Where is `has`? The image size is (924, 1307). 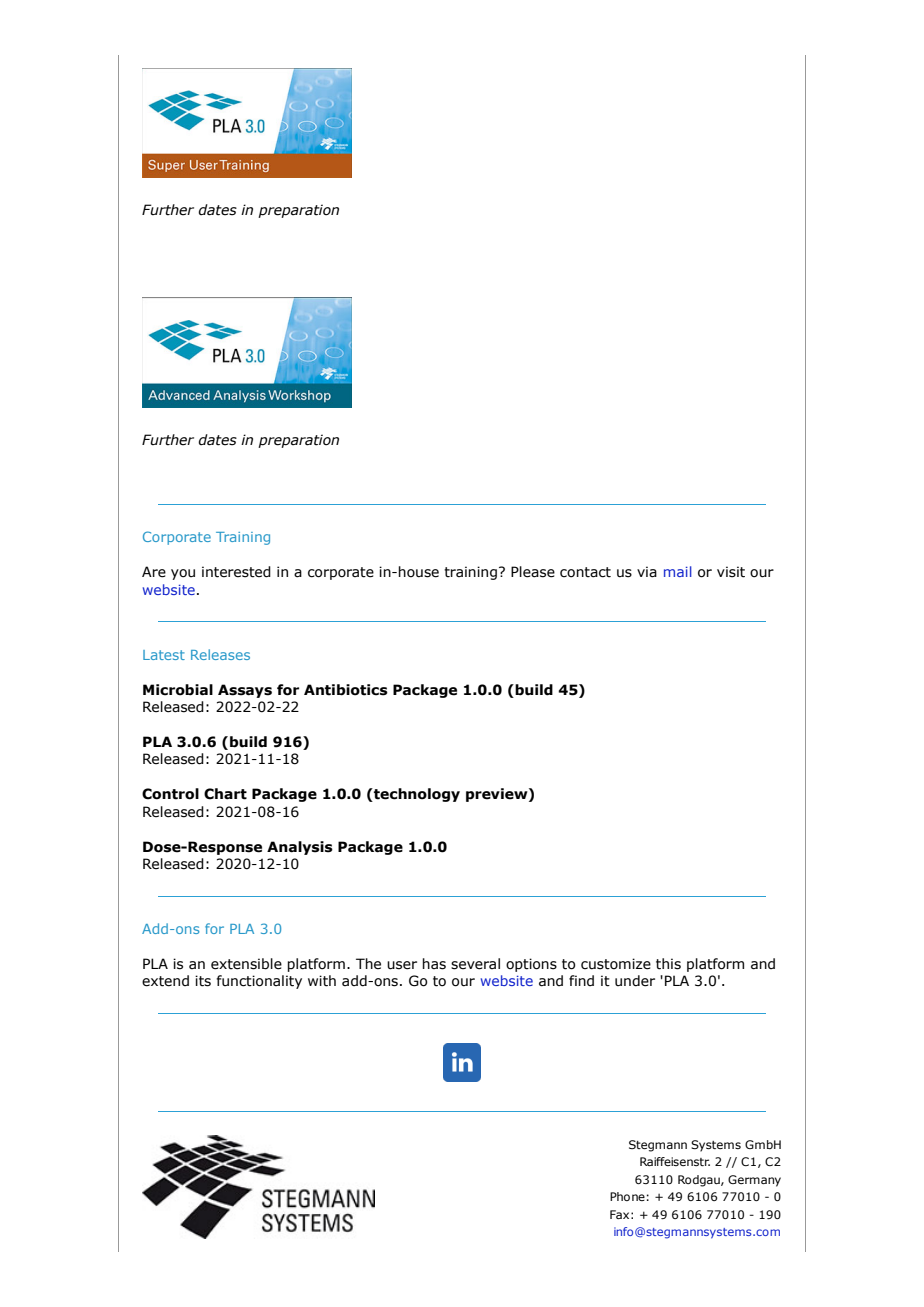 has is located at coordinates (434, 964).
